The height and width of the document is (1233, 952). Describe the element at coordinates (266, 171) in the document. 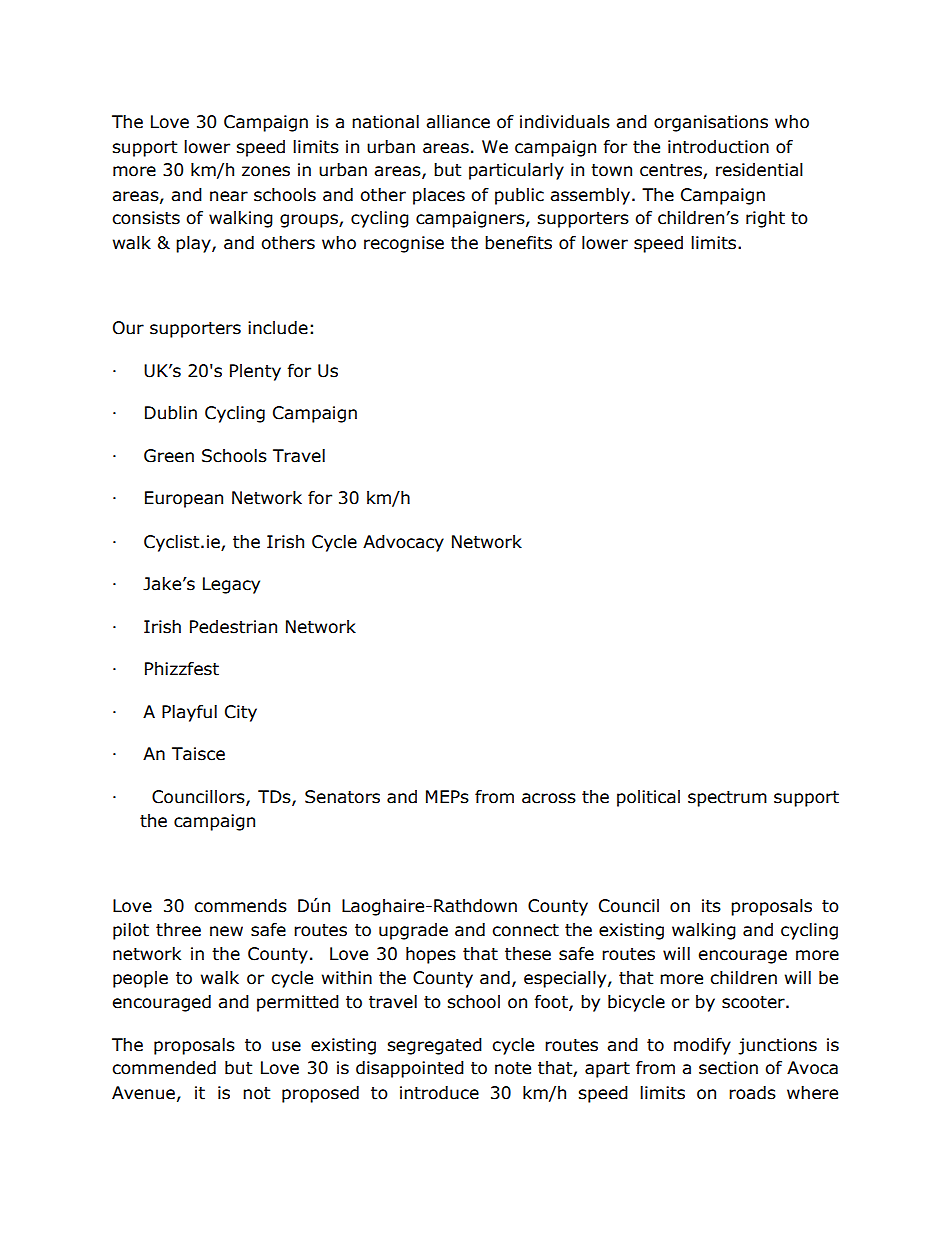

I see `zones` at that location.
